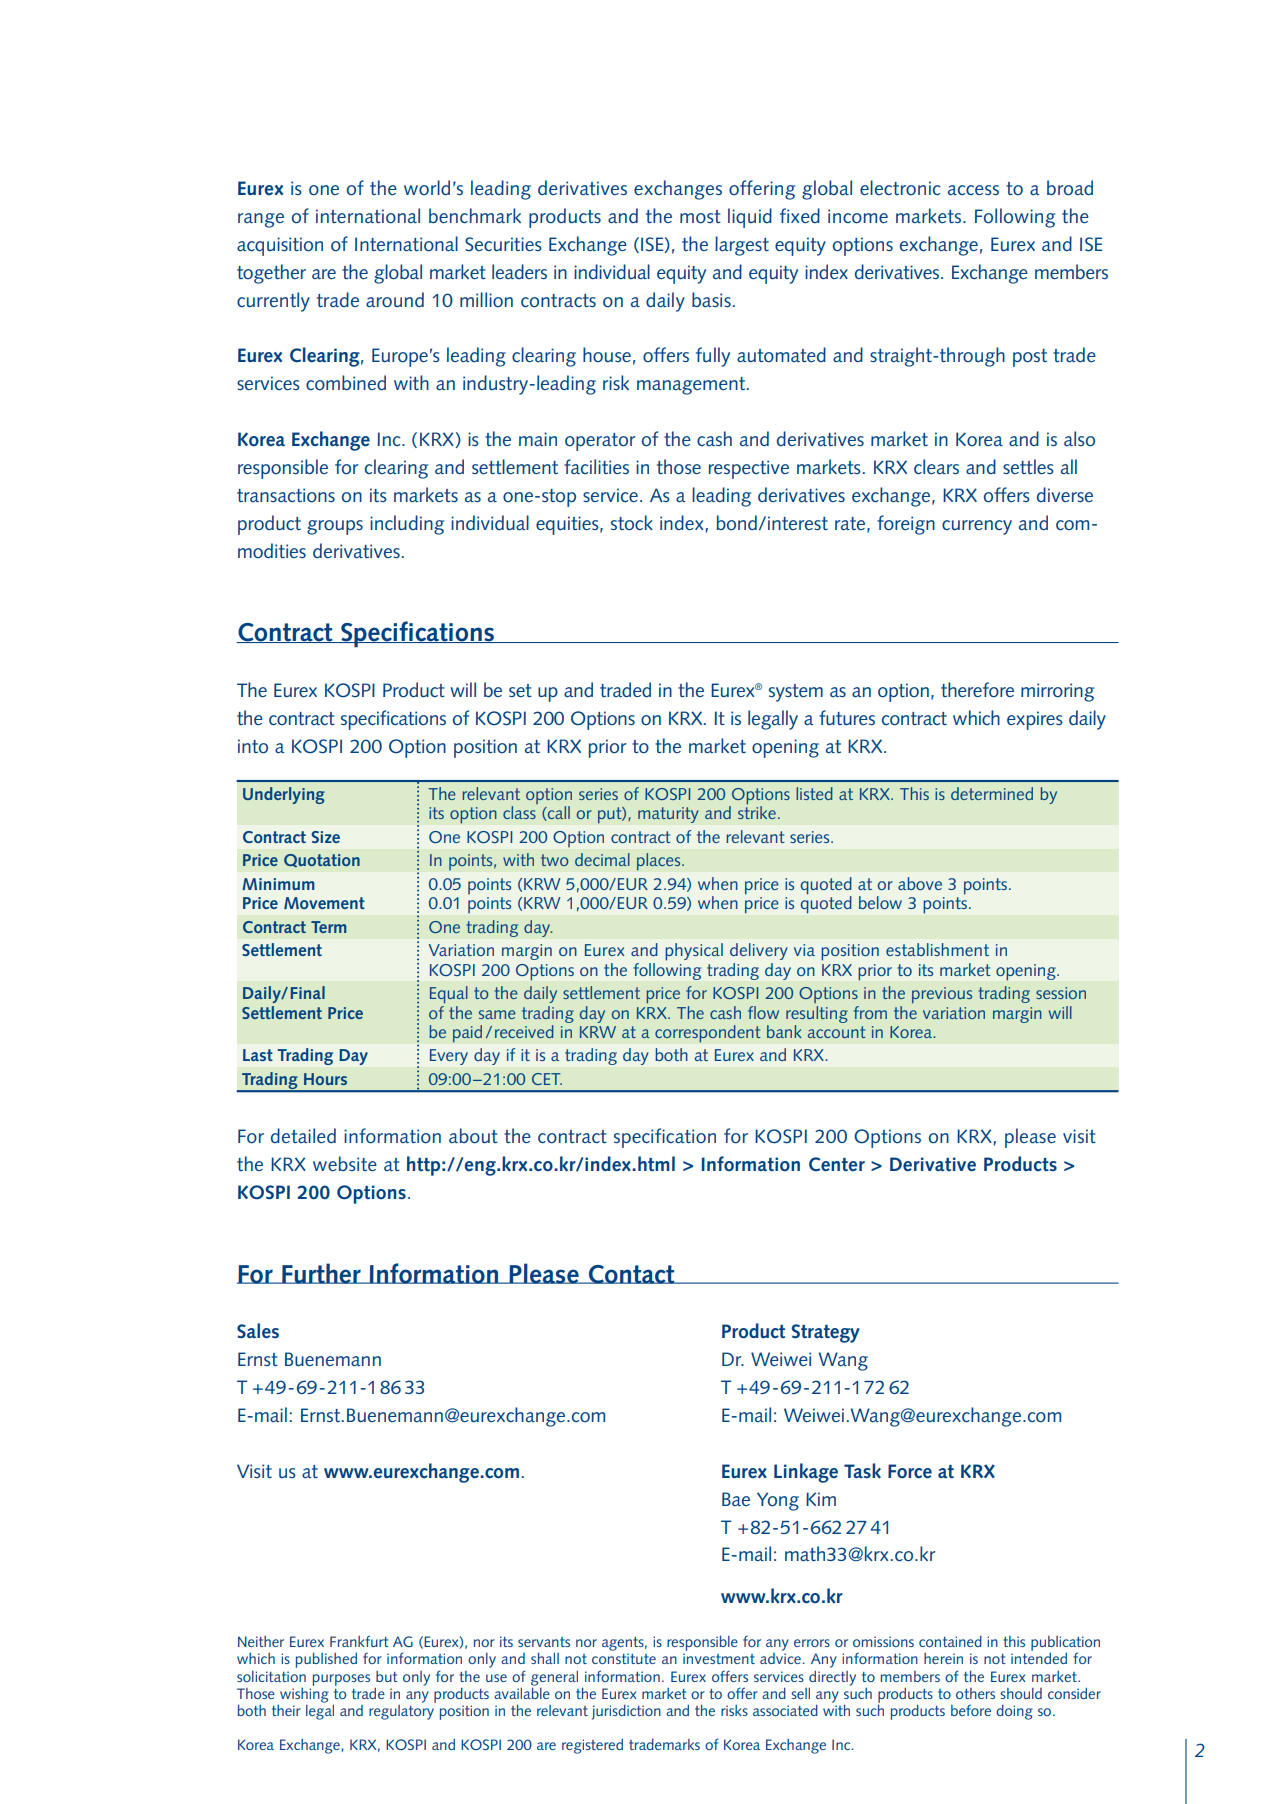 The image size is (1277, 1804). I want to click on most, so click(700, 217).
